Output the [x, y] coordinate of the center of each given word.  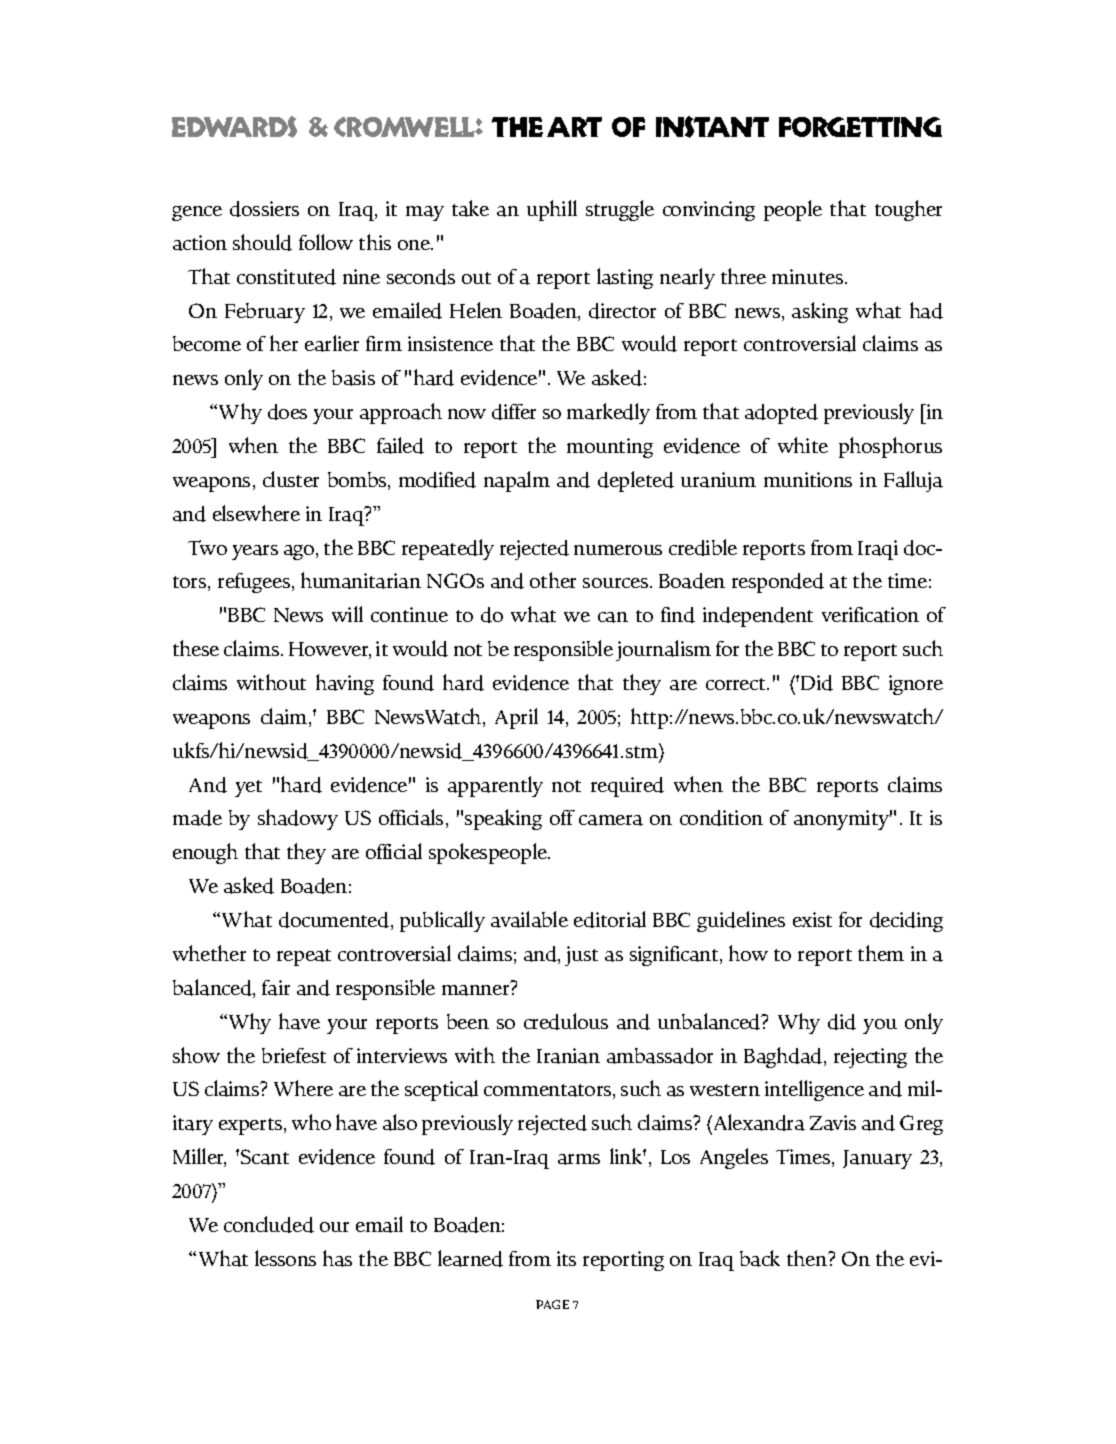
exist [812, 919]
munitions [808, 479]
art [574, 127]
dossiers [264, 209]
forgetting [860, 127]
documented [335, 921]
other [553, 580]
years [255, 552]
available [529, 919]
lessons [285, 1258]
